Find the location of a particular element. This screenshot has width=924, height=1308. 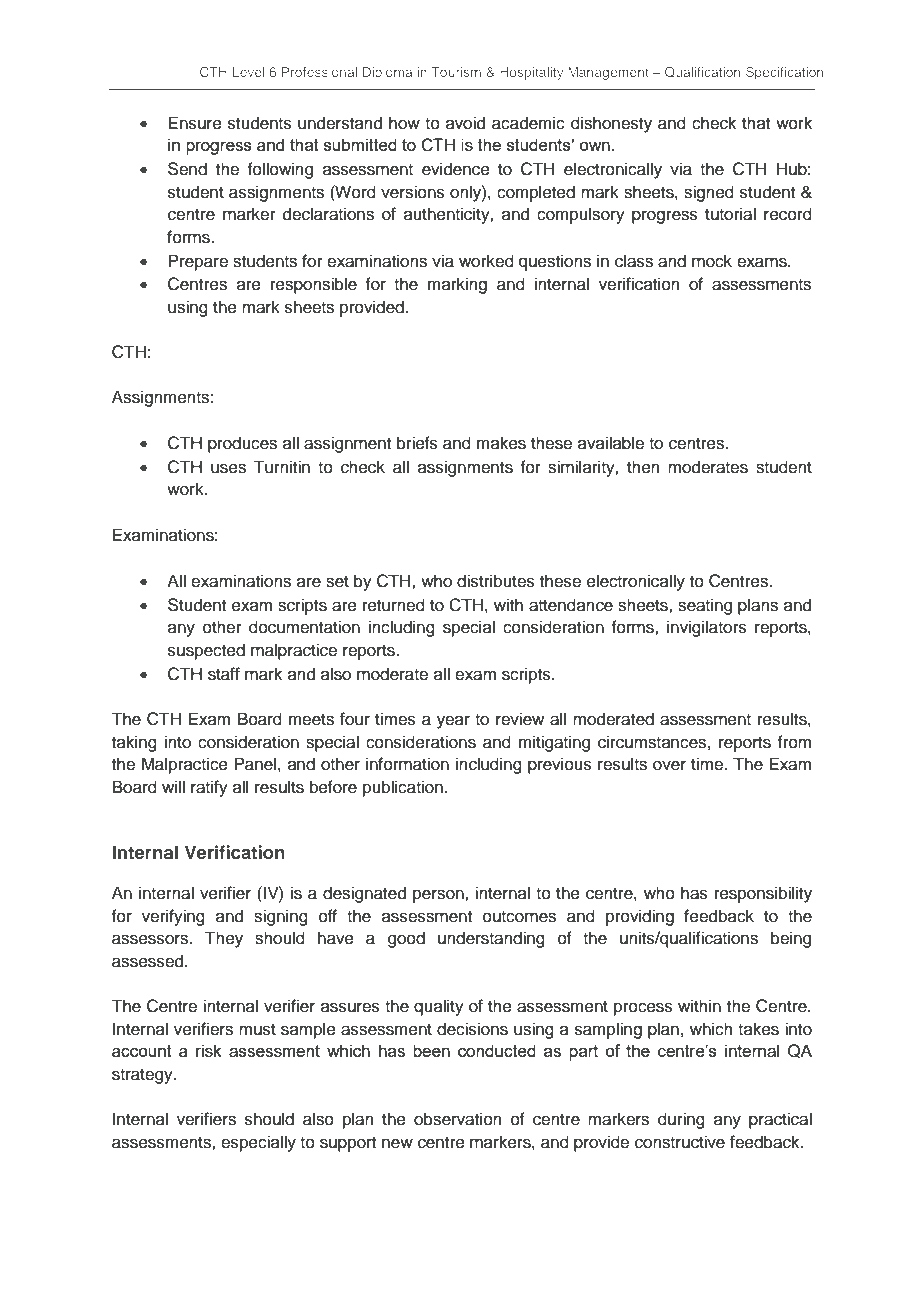

Copyright is located at coordinates (180, 1249).
